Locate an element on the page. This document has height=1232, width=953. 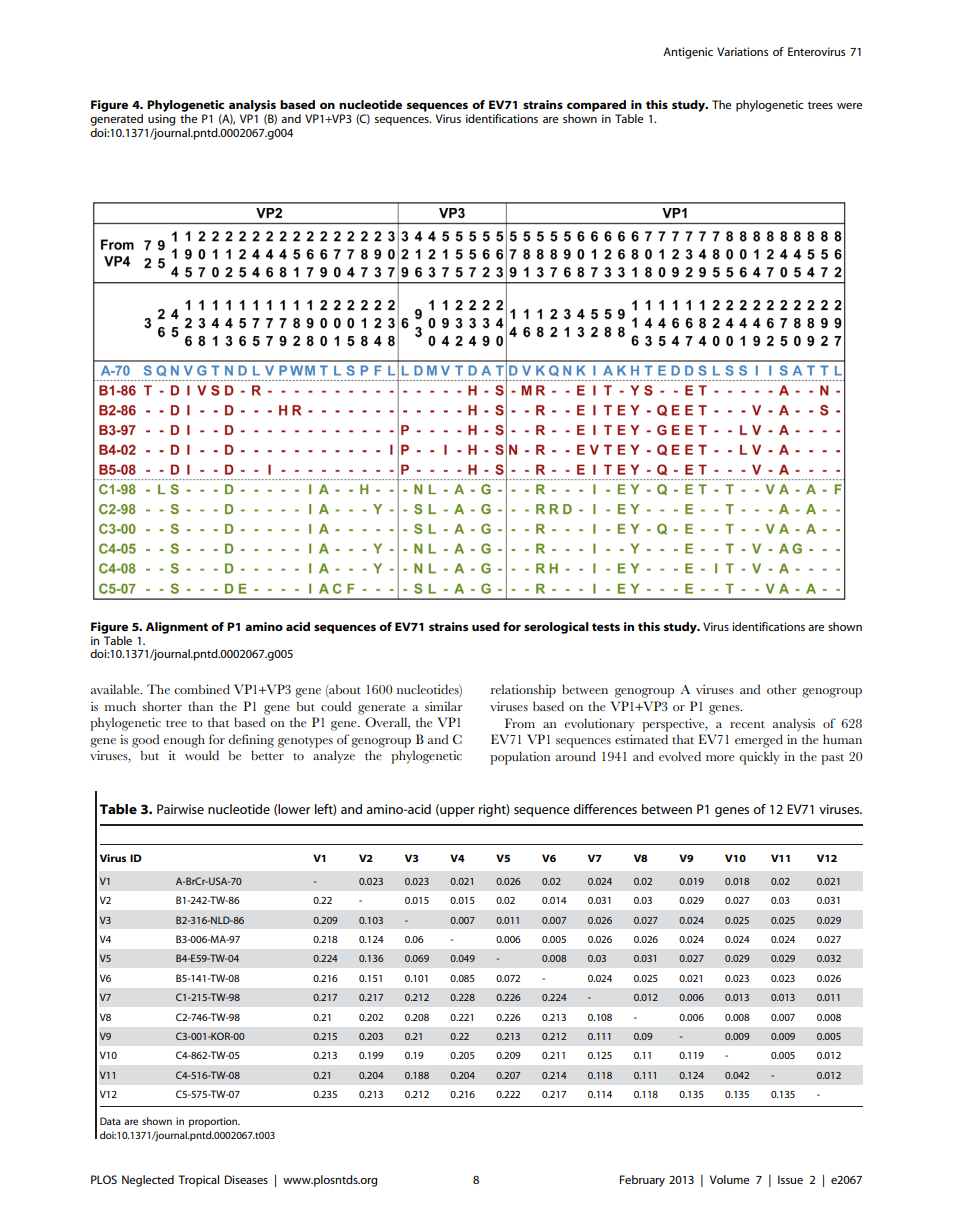
From is located at coordinates (520, 723).
